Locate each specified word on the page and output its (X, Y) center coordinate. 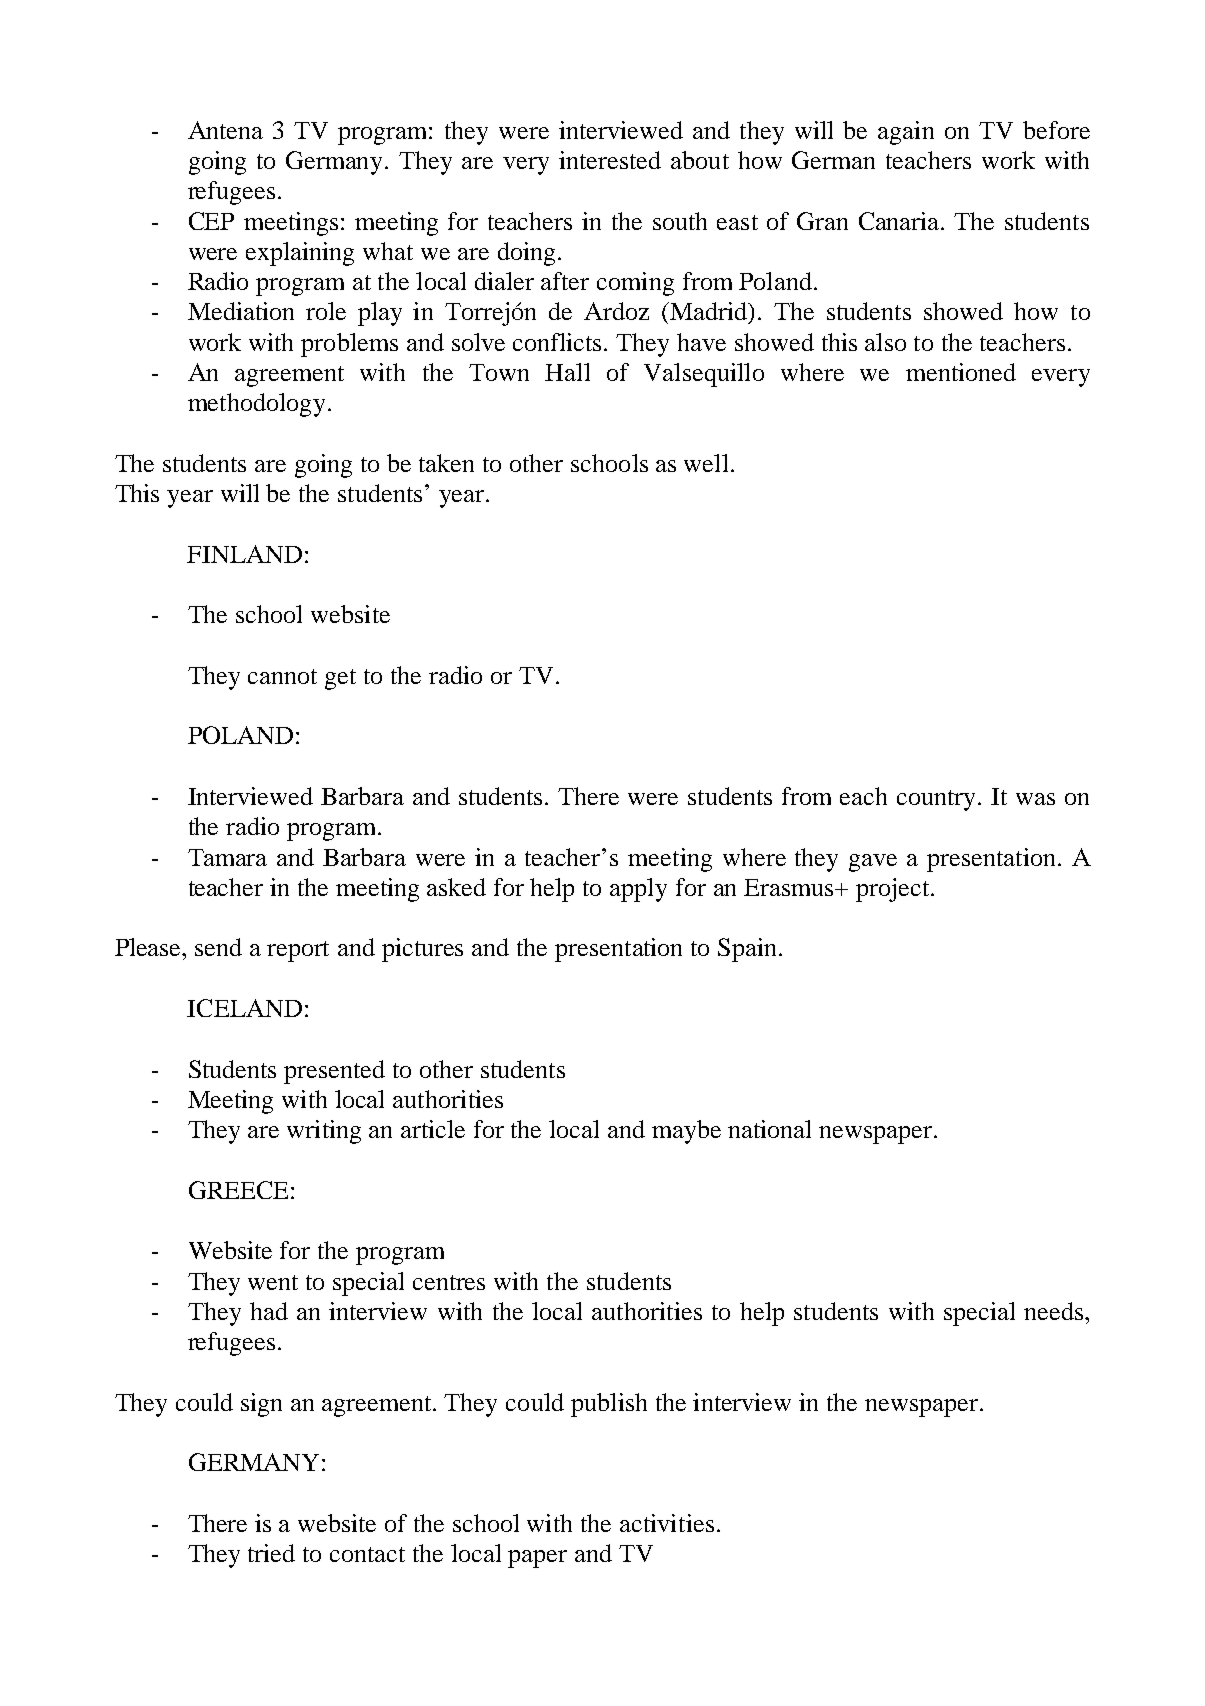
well (706, 463)
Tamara (227, 857)
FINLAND (244, 554)
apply (638, 890)
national (769, 1129)
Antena (225, 130)
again (906, 133)
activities (667, 1523)
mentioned (961, 372)
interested (610, 160)
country (938, 800)
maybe (686, 1132)
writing (324, 1132)
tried (271, 1553)
